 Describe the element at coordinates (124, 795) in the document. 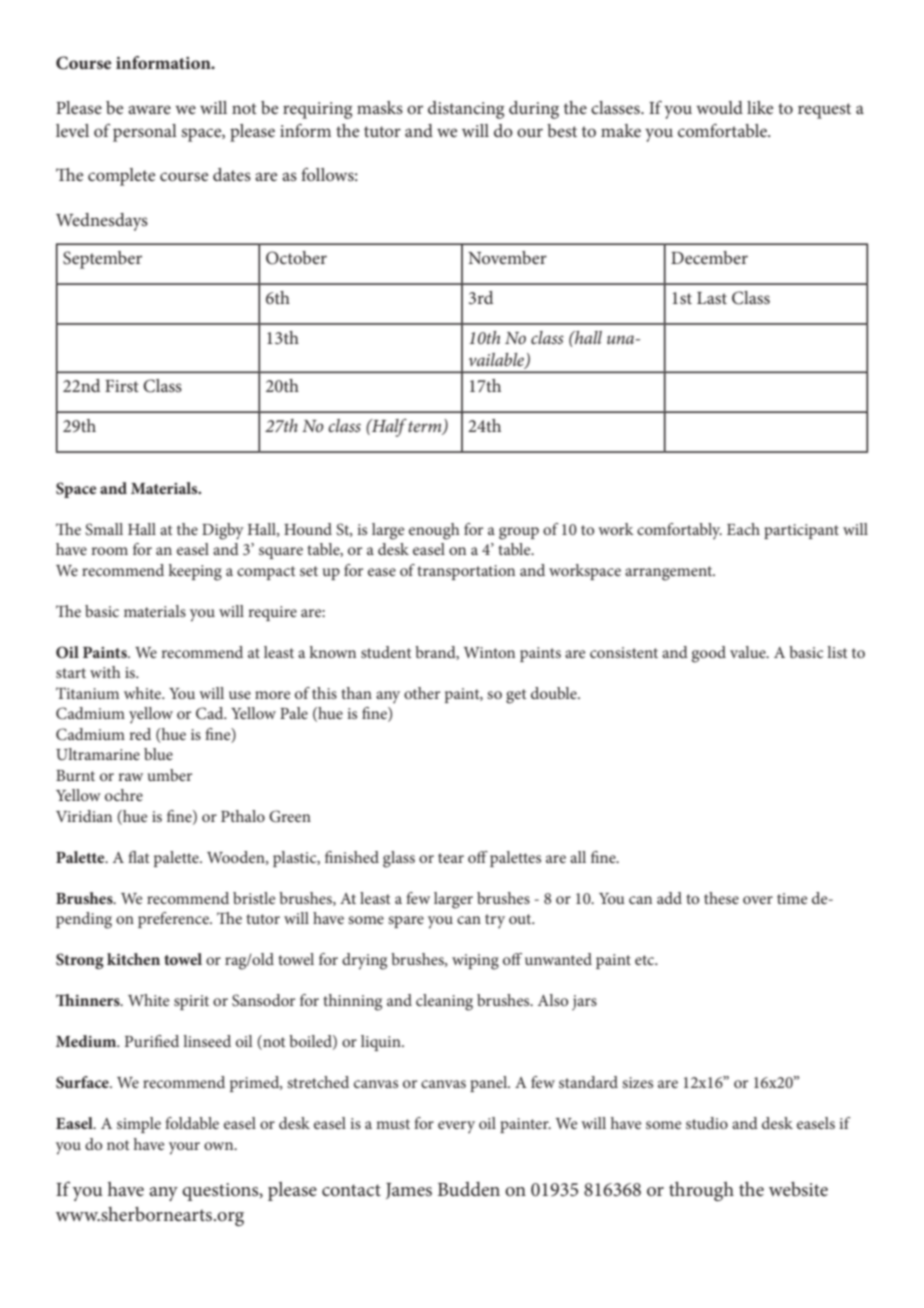

I see `ochre` at that location.
